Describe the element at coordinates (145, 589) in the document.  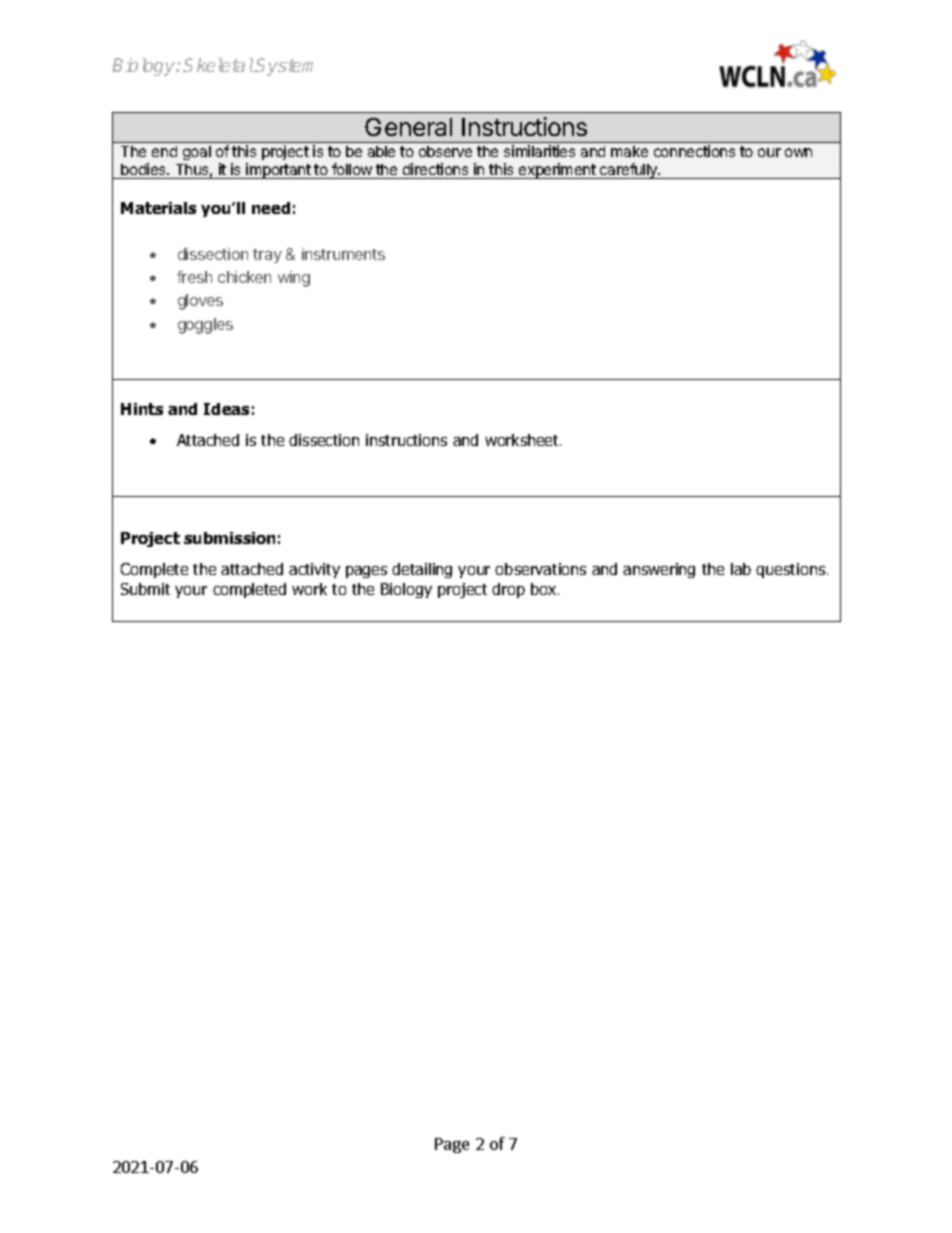
I see `Submit` at that location.
